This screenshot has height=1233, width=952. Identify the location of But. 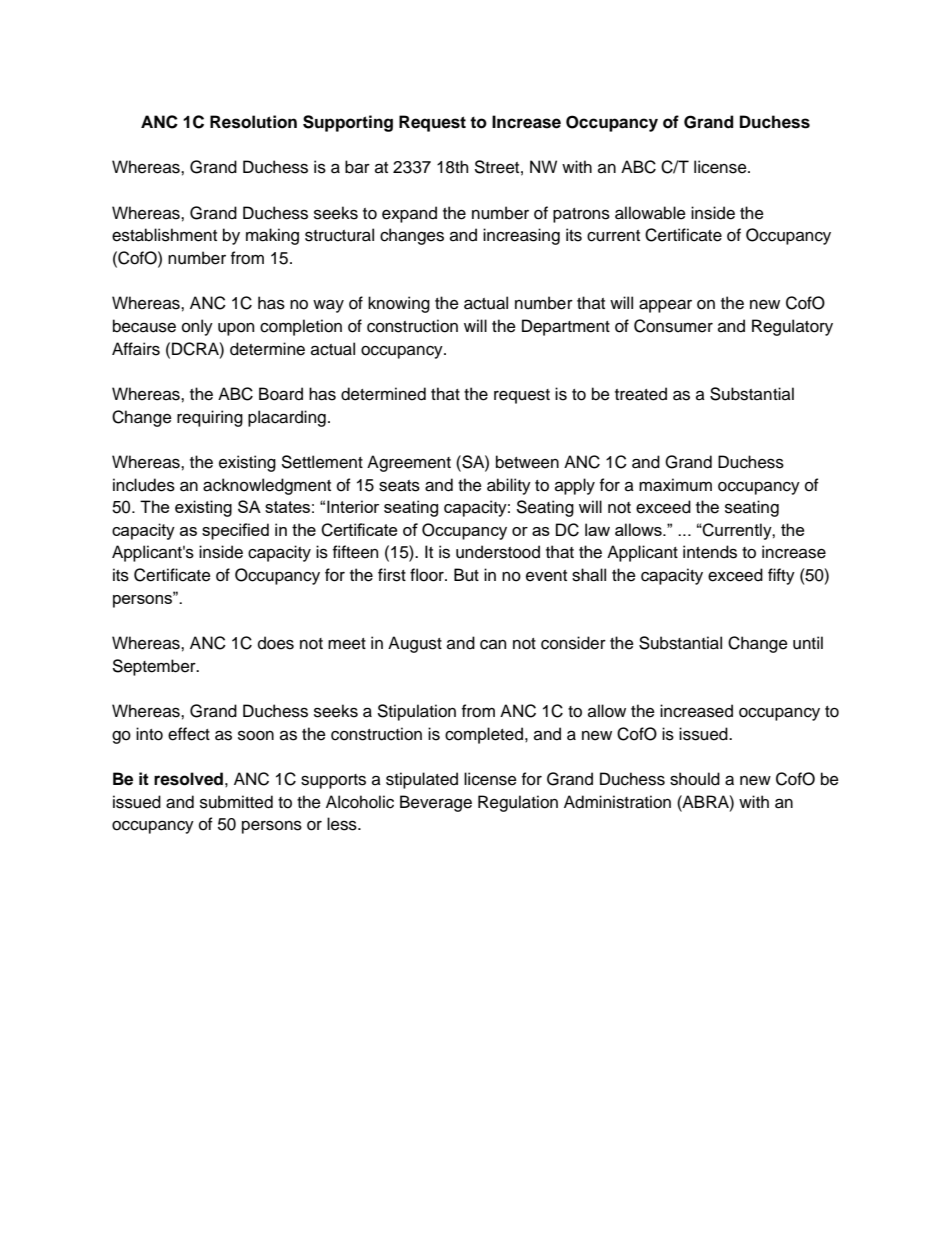
(466, 575).
